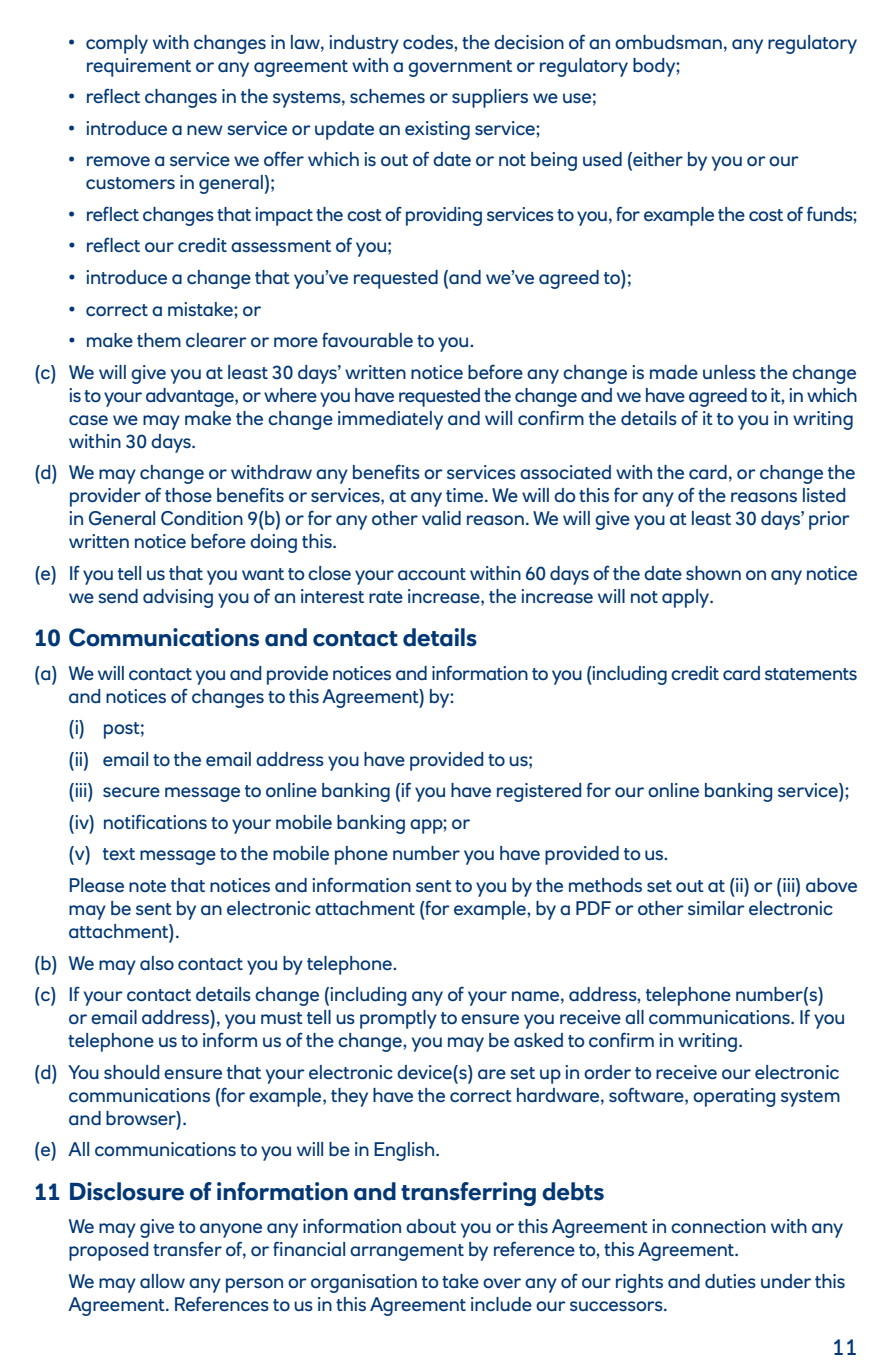 Image resolution: width=892 pixels, height=1372 pixels. I want to click on notifications, so click(155, 821).
